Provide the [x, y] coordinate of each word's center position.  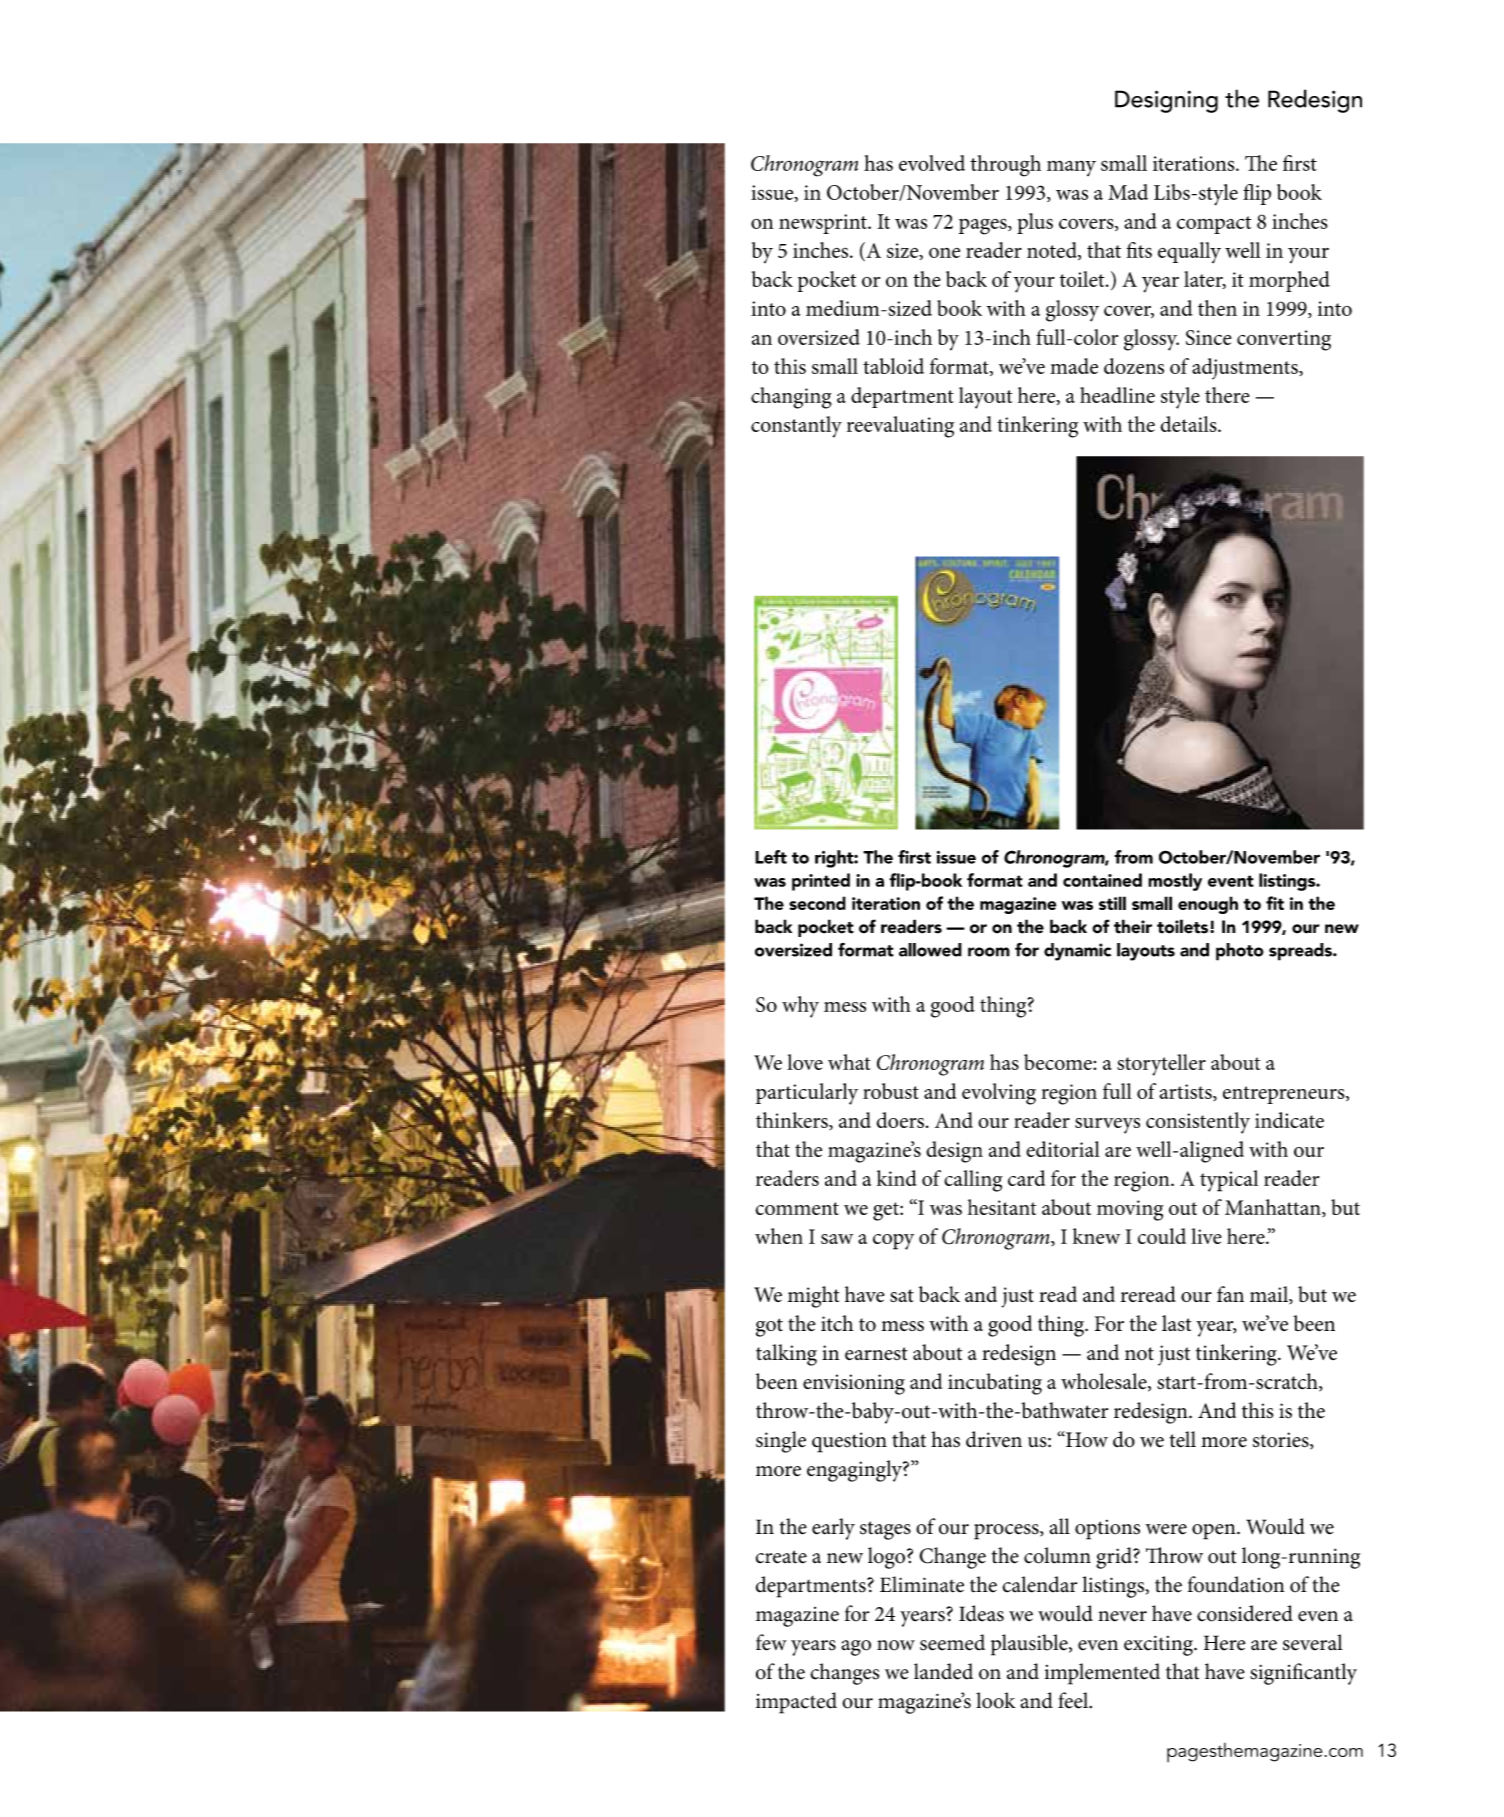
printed [821, 882]
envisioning [854, 1384]
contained [1102, 880]
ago [856, 1648]
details [1189, 424]
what [849, 1062]
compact [1214, 225]
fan [1230, 1294]
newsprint [824, 224]
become [1058, 1062]
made [1074, 366]
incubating [995, 1384]
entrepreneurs [1285, 1095]
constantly [796, 427]
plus [1035, 223]
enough [1208, 905]
